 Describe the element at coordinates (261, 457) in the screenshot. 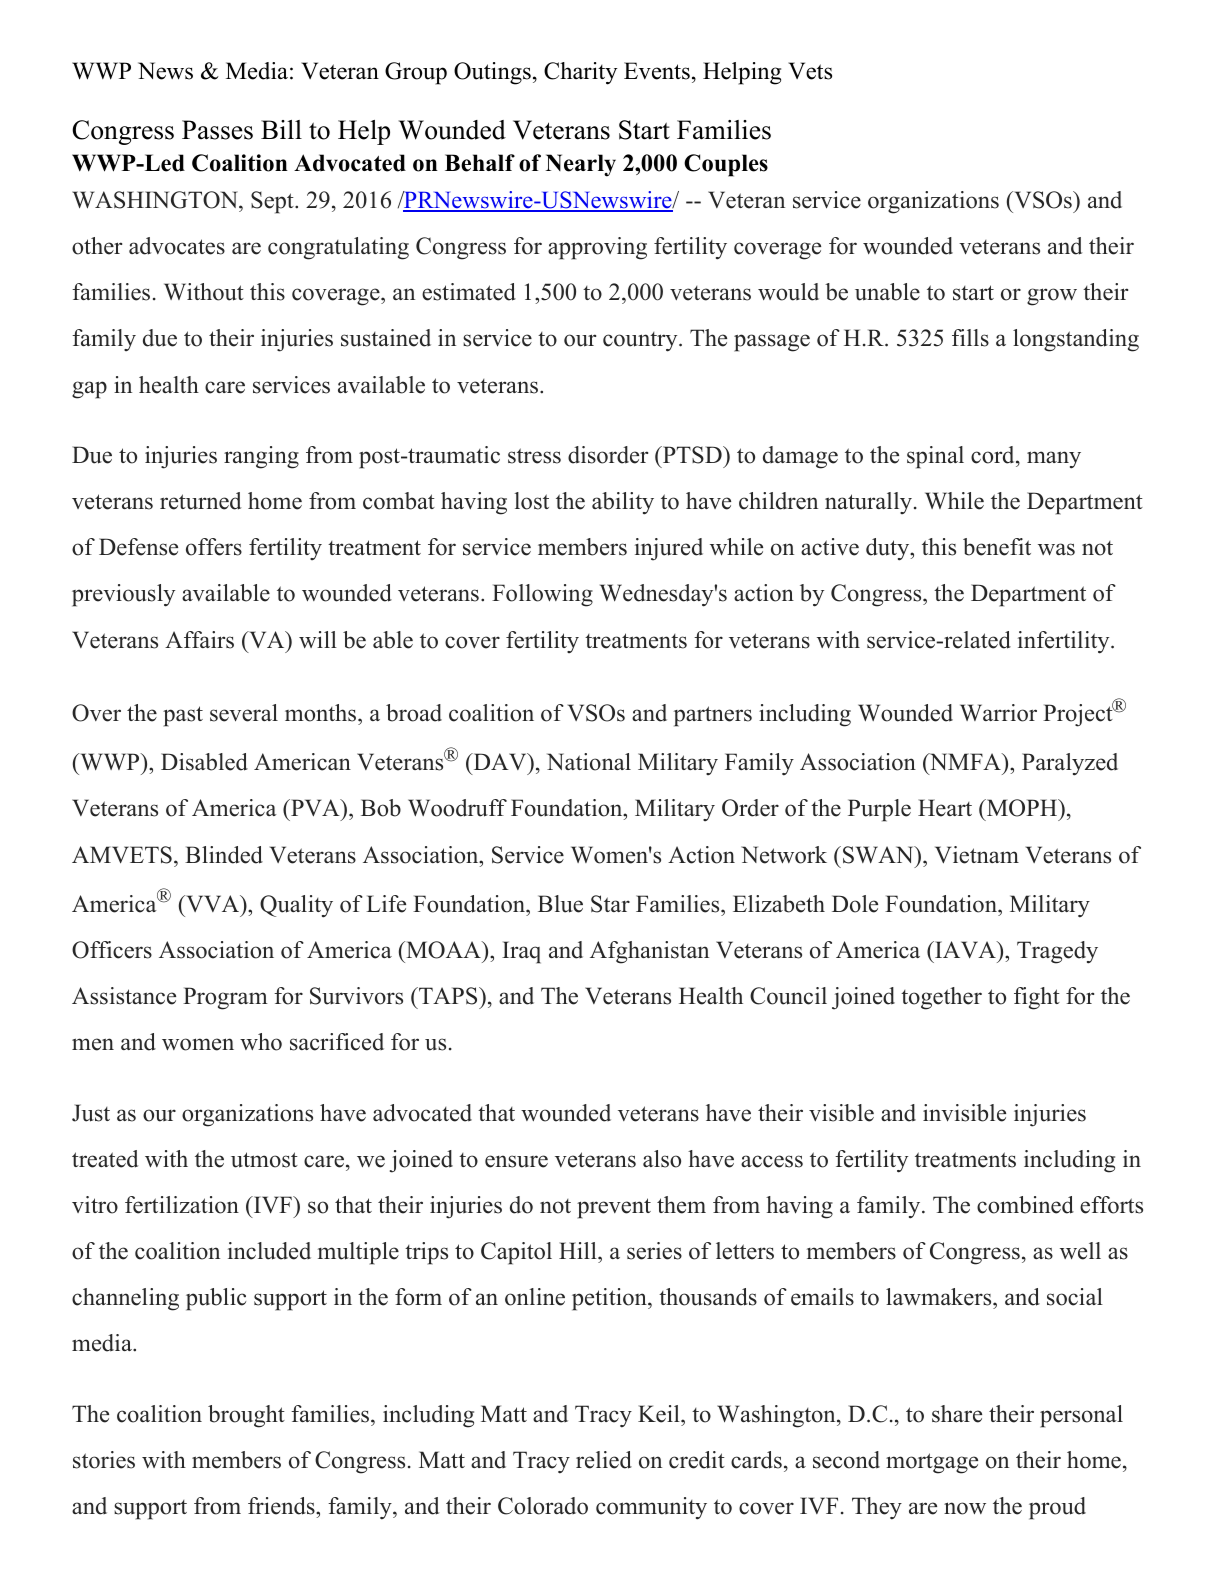

I see `ranging` at that location.
